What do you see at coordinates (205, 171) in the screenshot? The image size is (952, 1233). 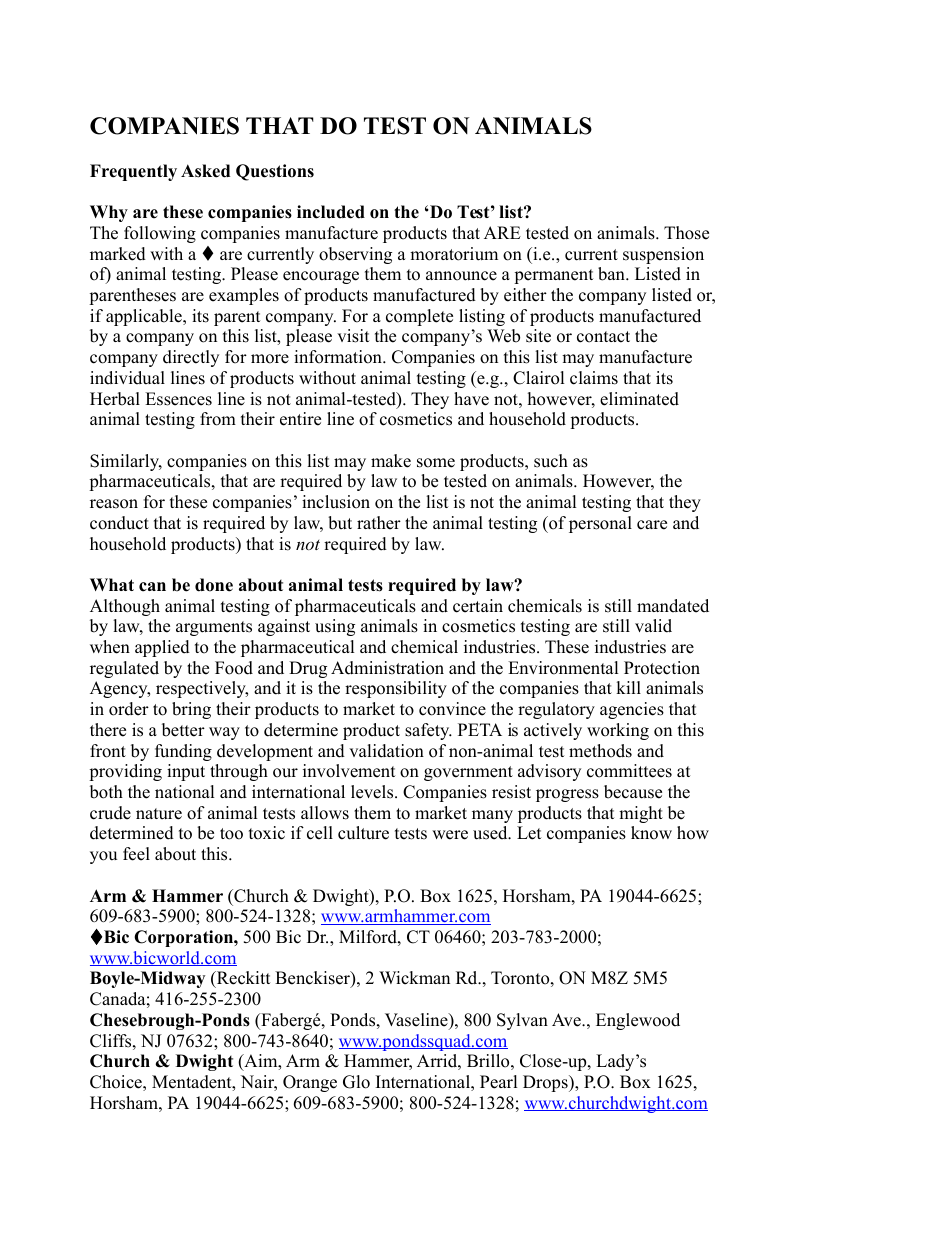 I see `Asked` at bounding box center [205, 171].
